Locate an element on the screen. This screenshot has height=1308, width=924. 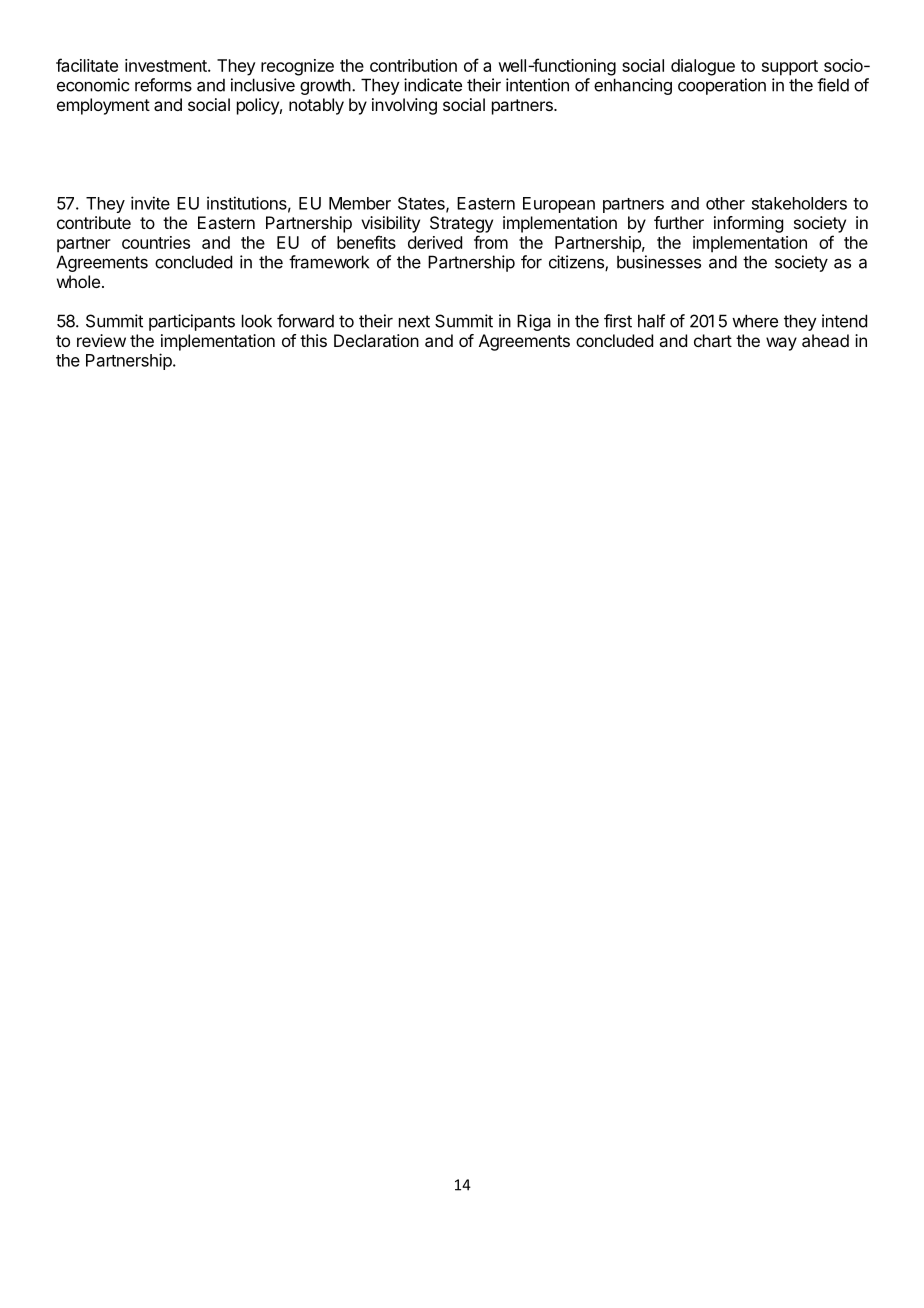
support is located at coordinates (790, 68).
